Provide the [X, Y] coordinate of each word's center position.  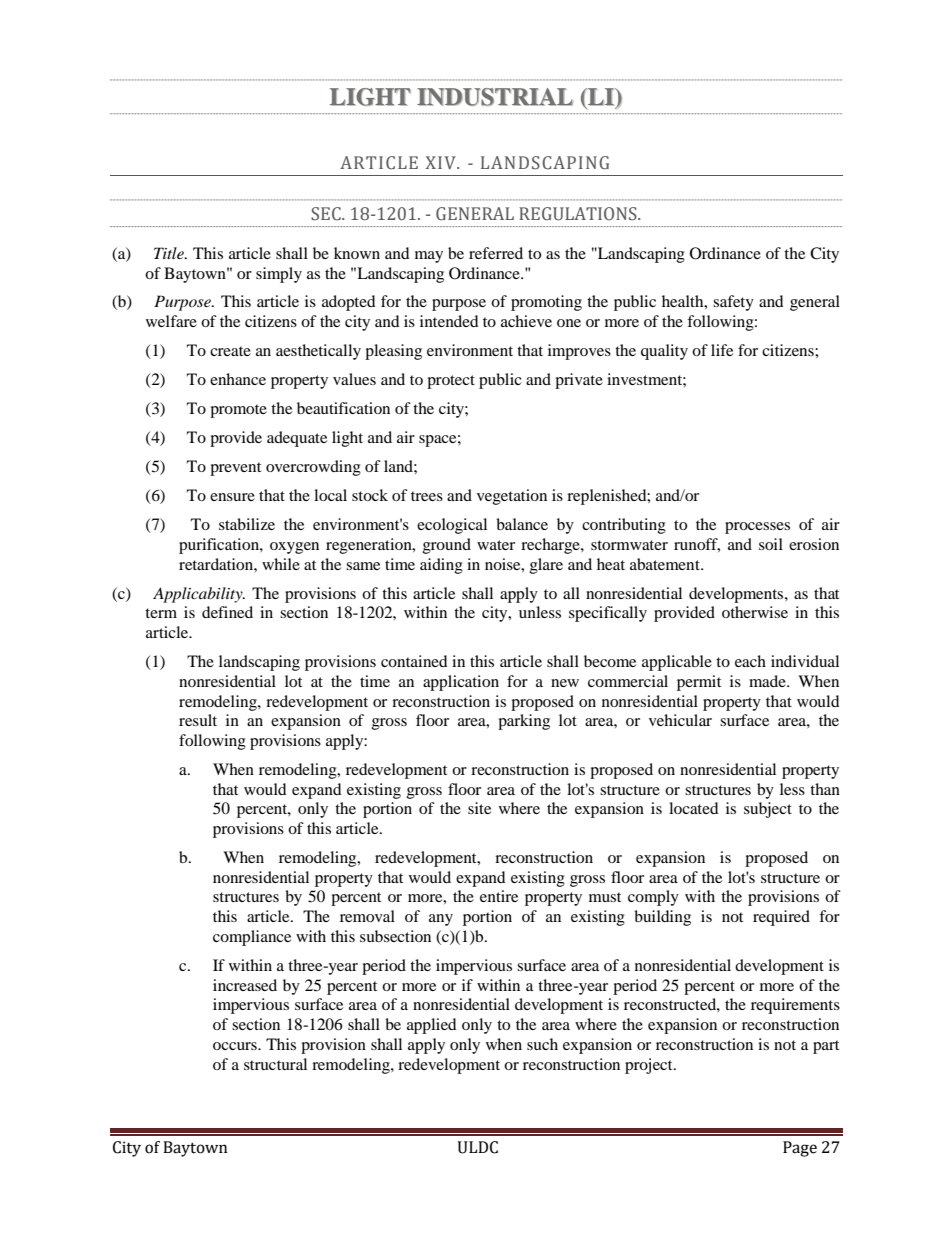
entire [499, 896]
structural [275, 1064]
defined [227, 612]
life [722, 350]
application [461, 683]
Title [170, 253]
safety [733, 303]
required [781, 918]
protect [451, 382]
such [542, 1044]
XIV [441, 162]
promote [238, 411]
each [750, 661]
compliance [252, 938]
